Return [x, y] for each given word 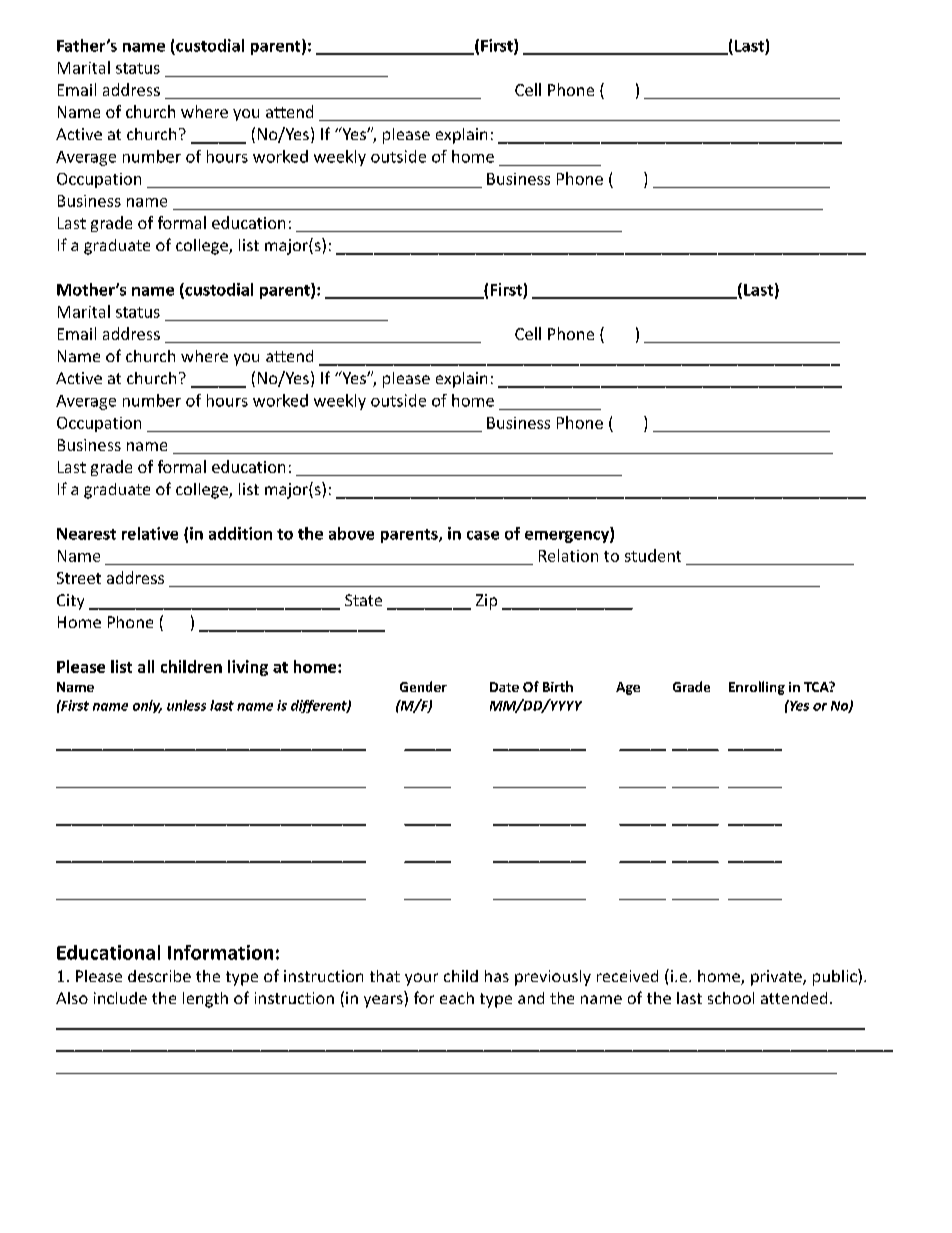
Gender [423, 686]
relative [150, 533]
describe [159, 976]
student [653, 555]
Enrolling [757, 688]
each [457, 998]
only [147, 706]
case [483, 535]
